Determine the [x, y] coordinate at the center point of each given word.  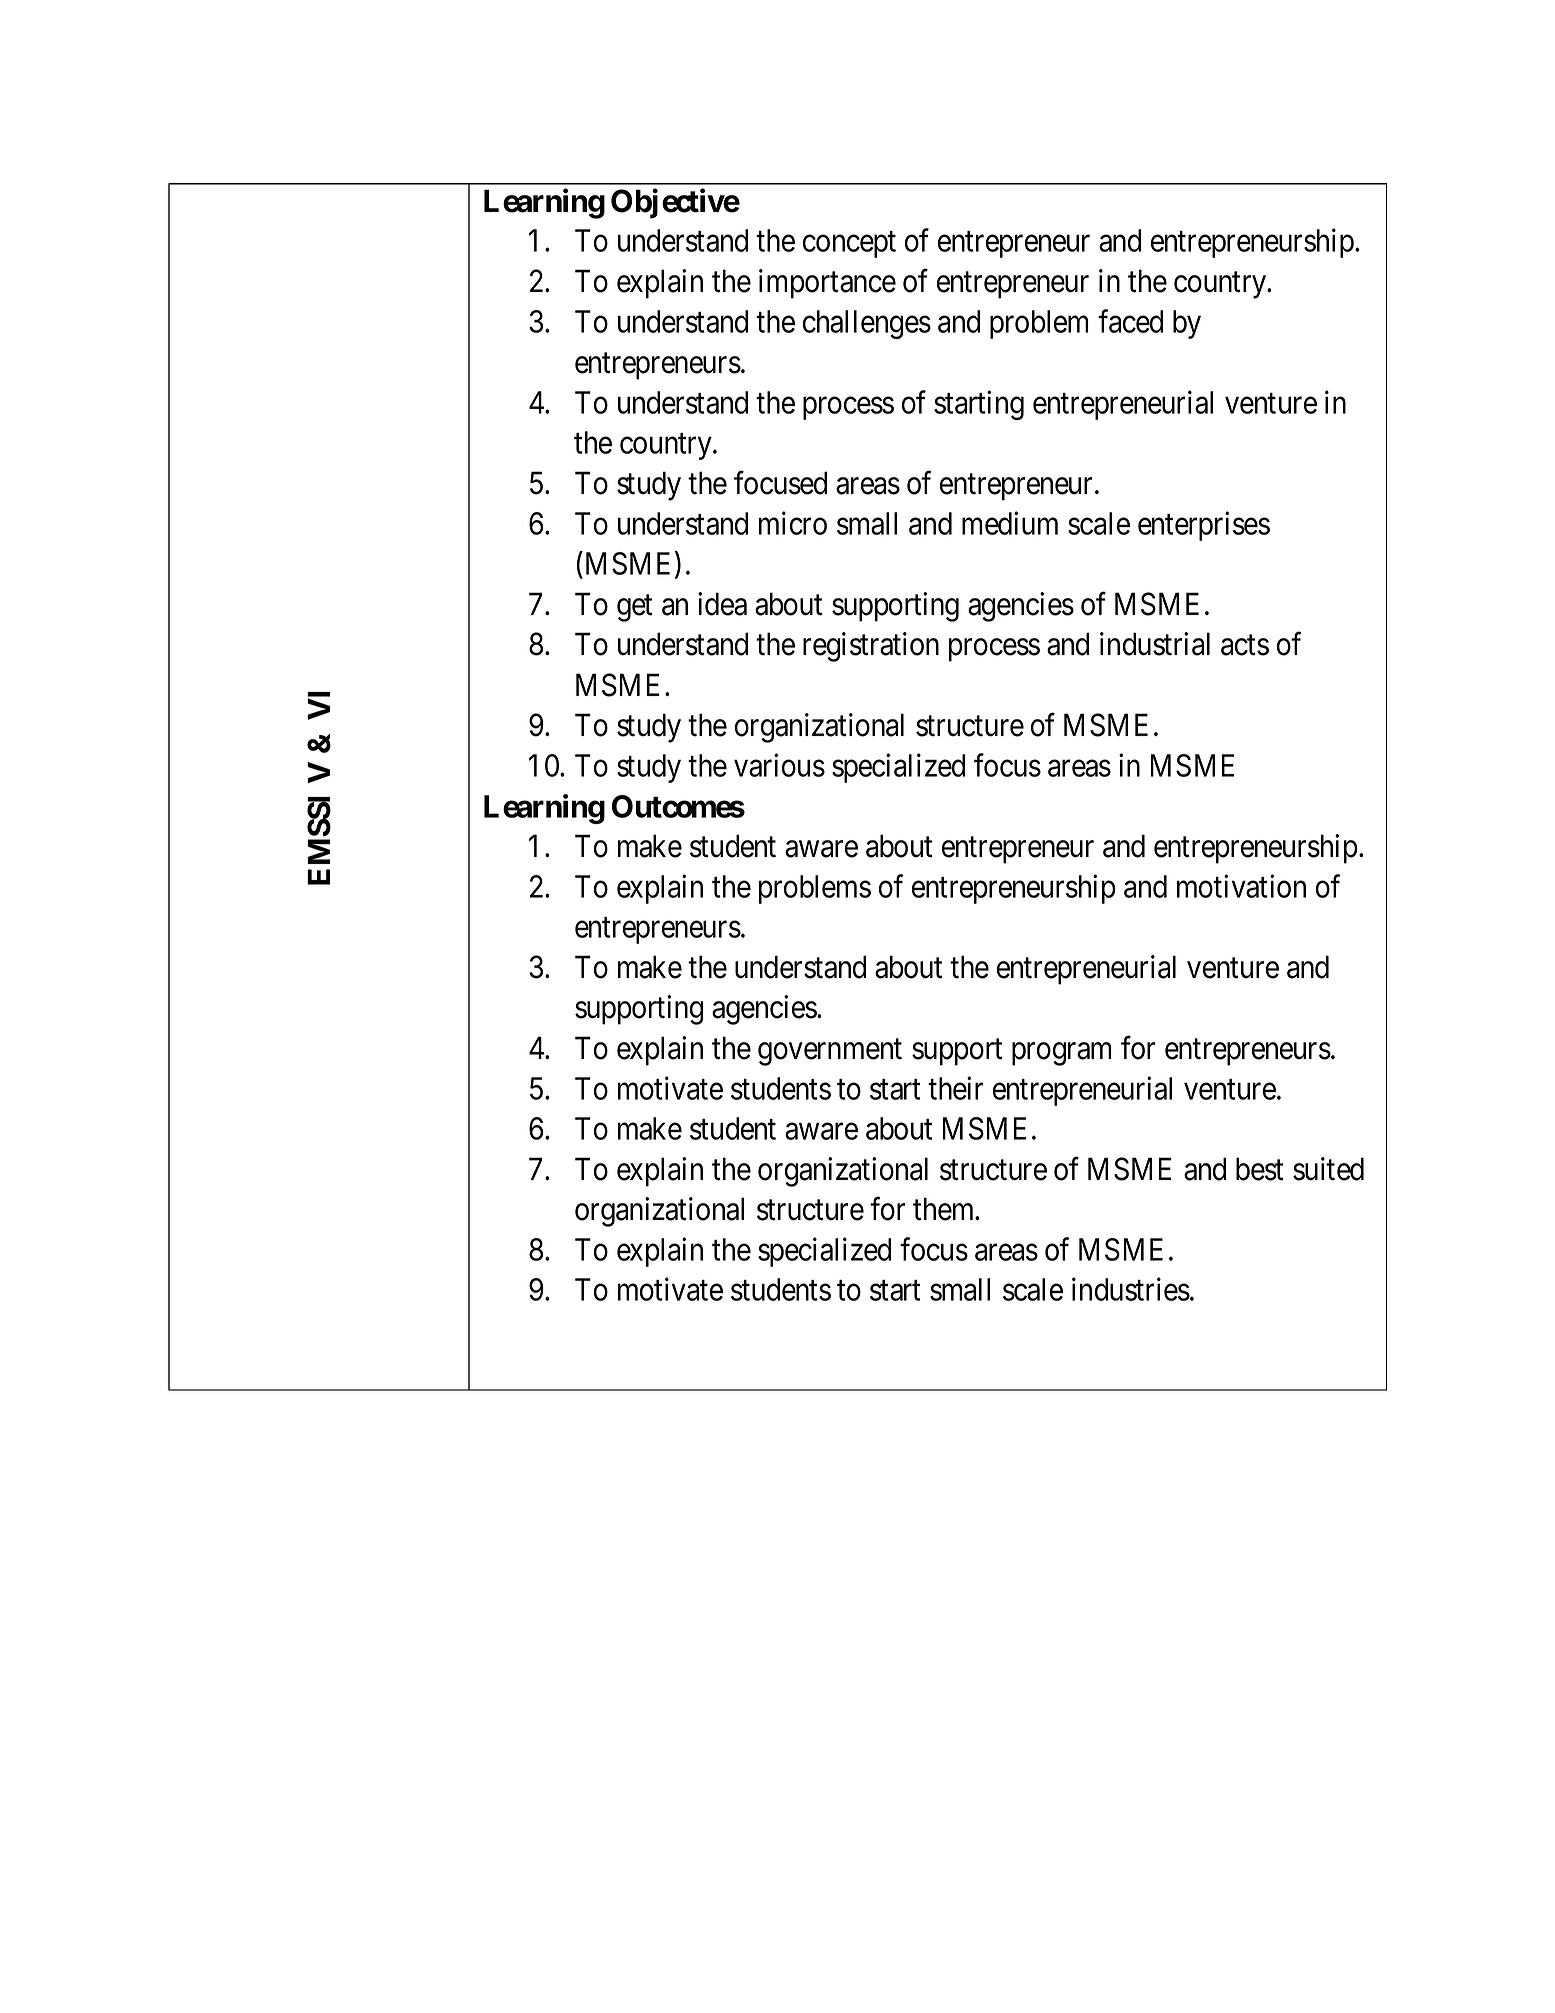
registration [871, 647]
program [1061, 1054]
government [830, 1052]
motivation [1241, 886]
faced [1130, 321]
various [779, 765]
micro [793, 523]
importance [827, 284]
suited [1328, 1169]
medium [1010, 523]
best [1260, 1169]
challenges [867, 324]
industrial [1155, 644]
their [955, 1088]
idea [722, 604]
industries [1131, 1289]
